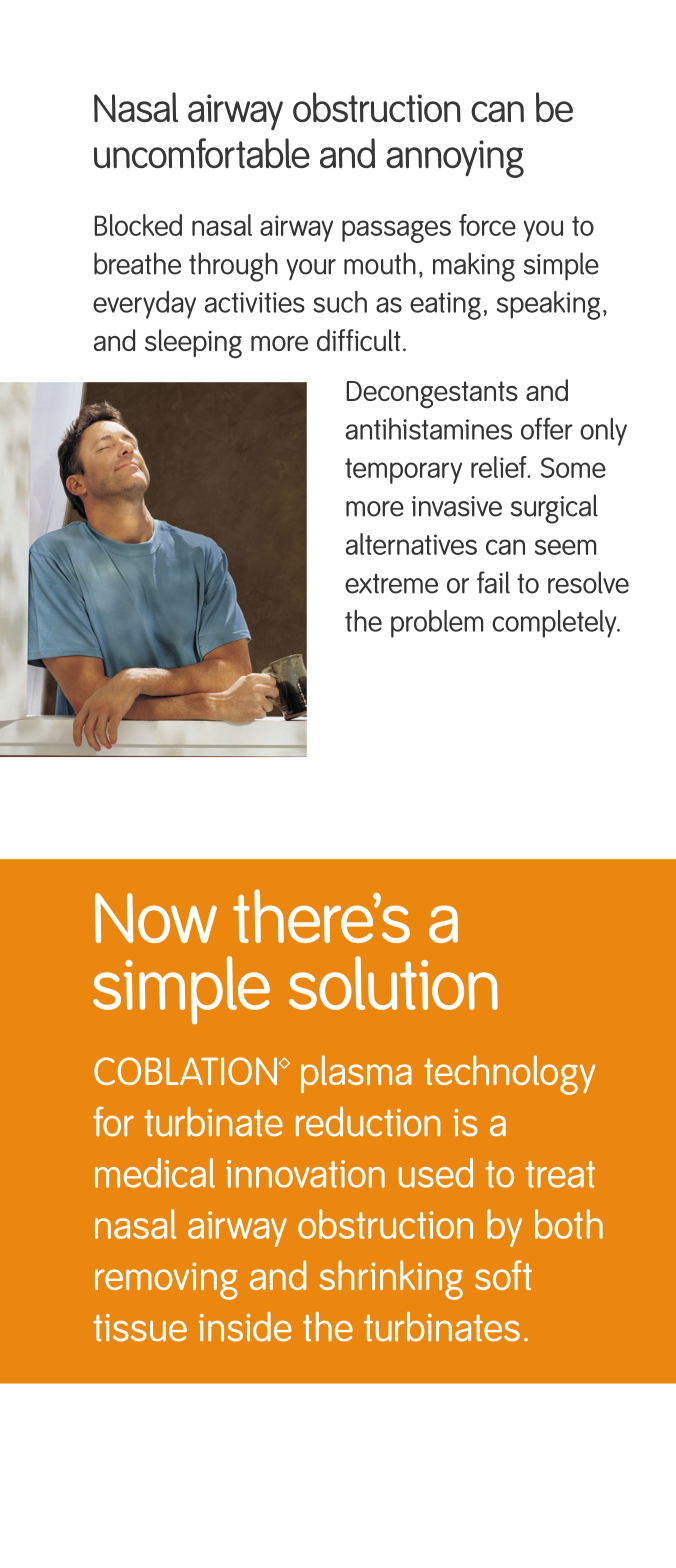  Describe the element at coordinates (202, 153) in the screenshot. I see `uncomfortable` at that location.
